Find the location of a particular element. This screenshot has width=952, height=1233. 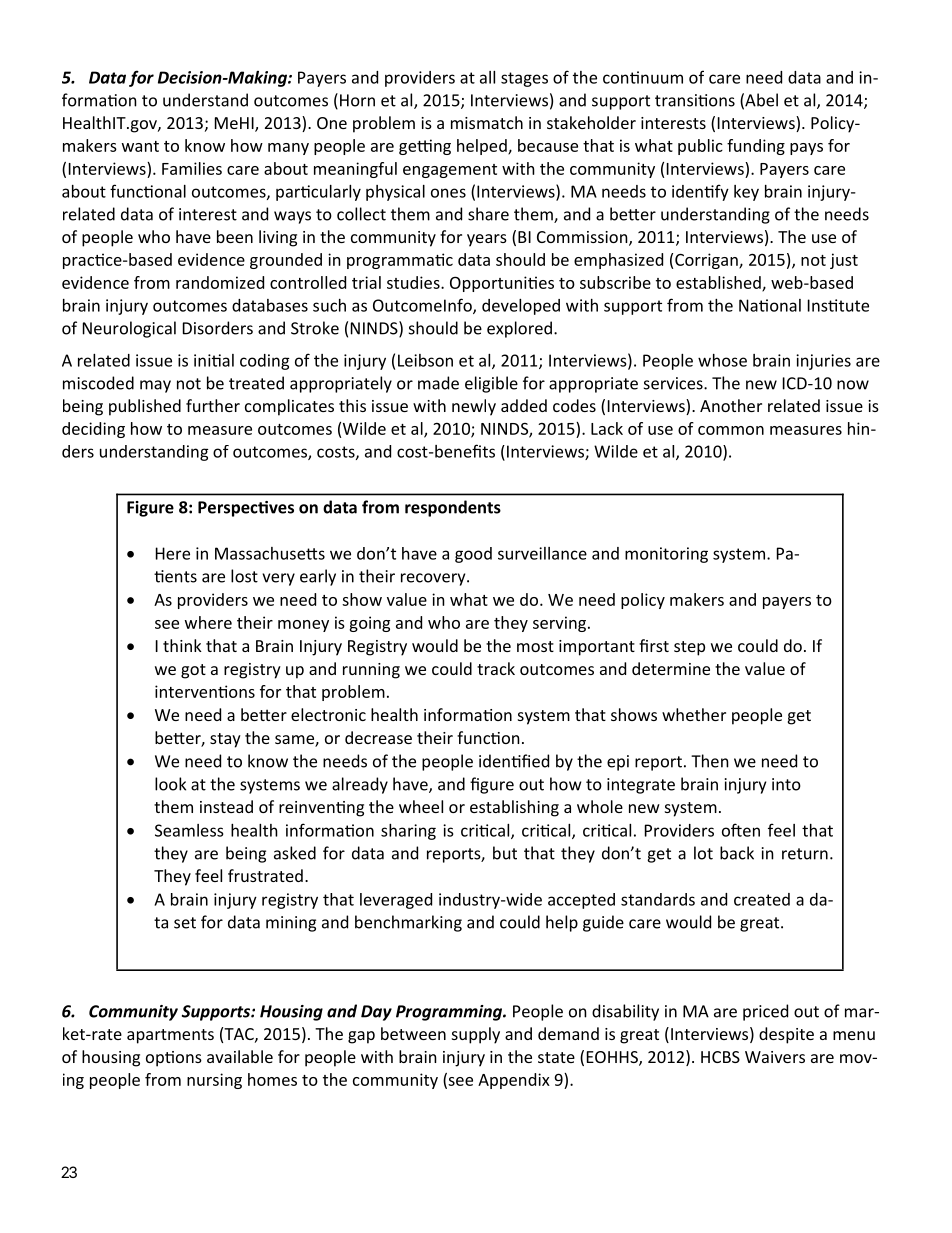

nursing is located at coordinates (214, 1081).
